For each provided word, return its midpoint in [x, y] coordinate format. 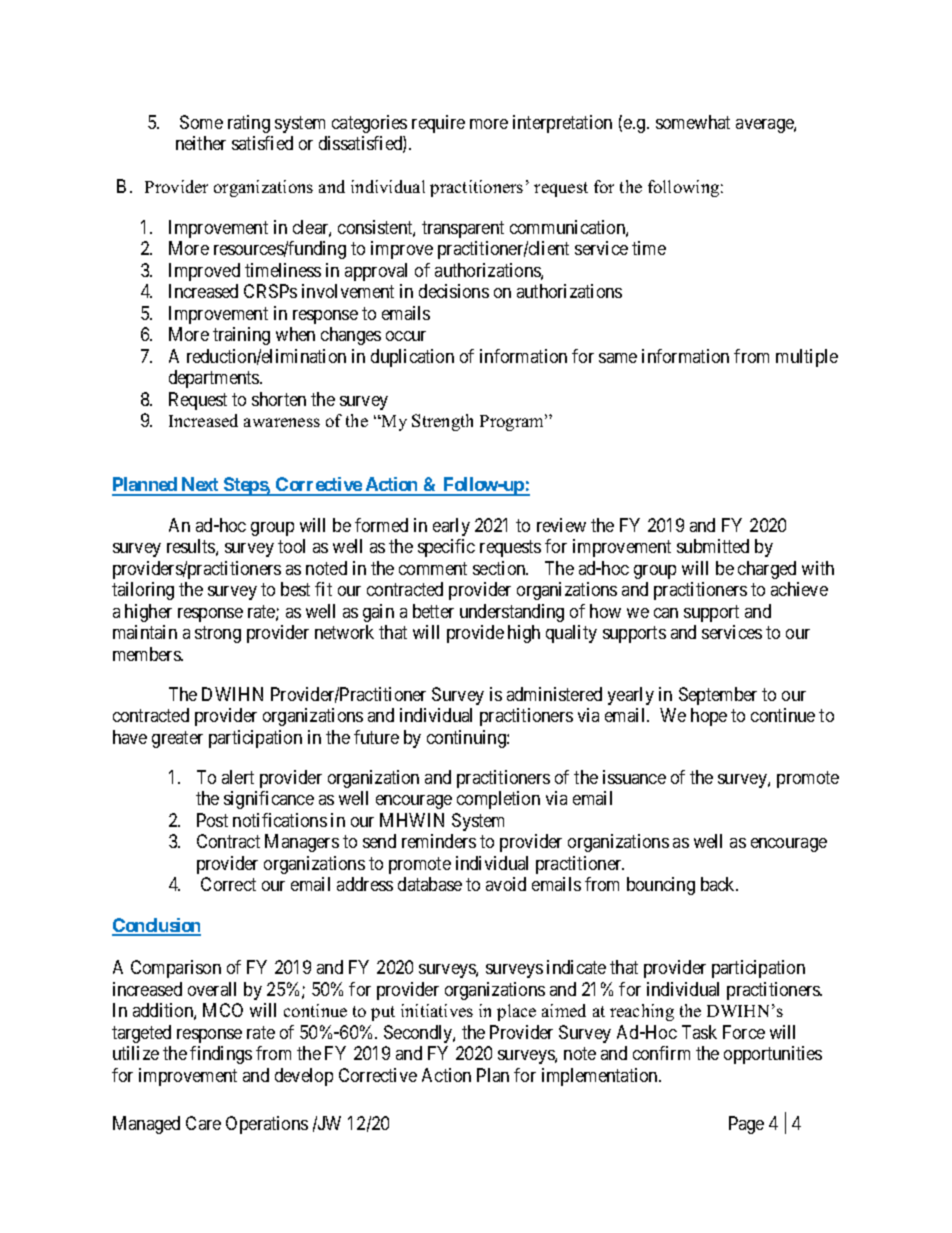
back [719, 884]
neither [201, 143]
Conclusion [156, 926]
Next [201, 486]
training [241, 336]
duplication [412, 358]
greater [177, 739]
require [438, 124]
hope [709, 717]
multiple [807, 358]
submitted [713, 546]
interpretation [562, 124]
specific [446, 548]
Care [203, 1123]
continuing [467, 739]
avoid [506, 884]
